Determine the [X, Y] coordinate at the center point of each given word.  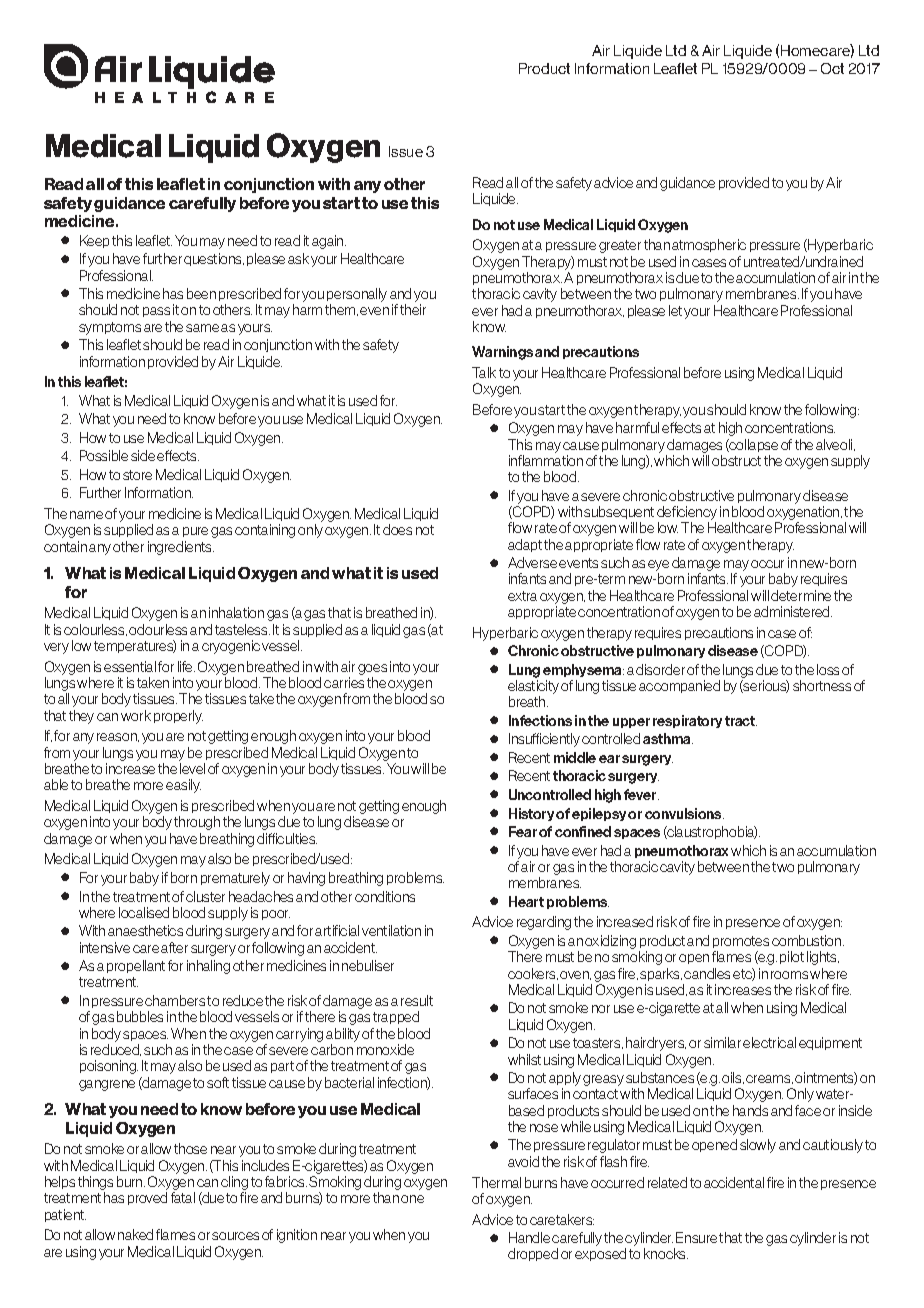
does [397, 529]
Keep [94, 241]
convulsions [684, 813]
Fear [523, 831]
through [197, 823]
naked [135, 1234]
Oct [832, 68]
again [329, 242]
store [137, 475]
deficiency [687, 513]
